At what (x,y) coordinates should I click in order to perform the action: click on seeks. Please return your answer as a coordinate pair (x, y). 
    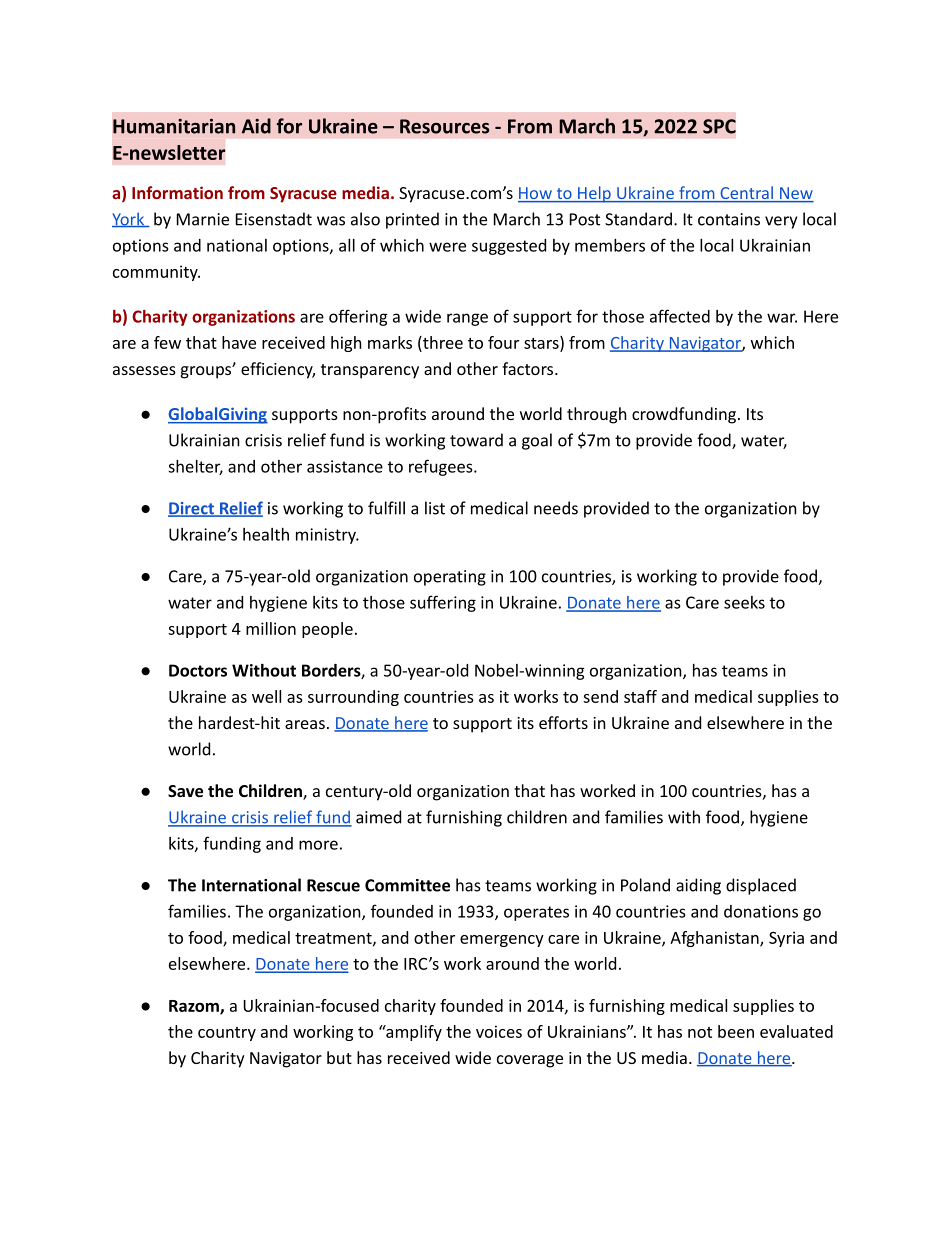
    Looking at the image, I should click on (744, 602).
